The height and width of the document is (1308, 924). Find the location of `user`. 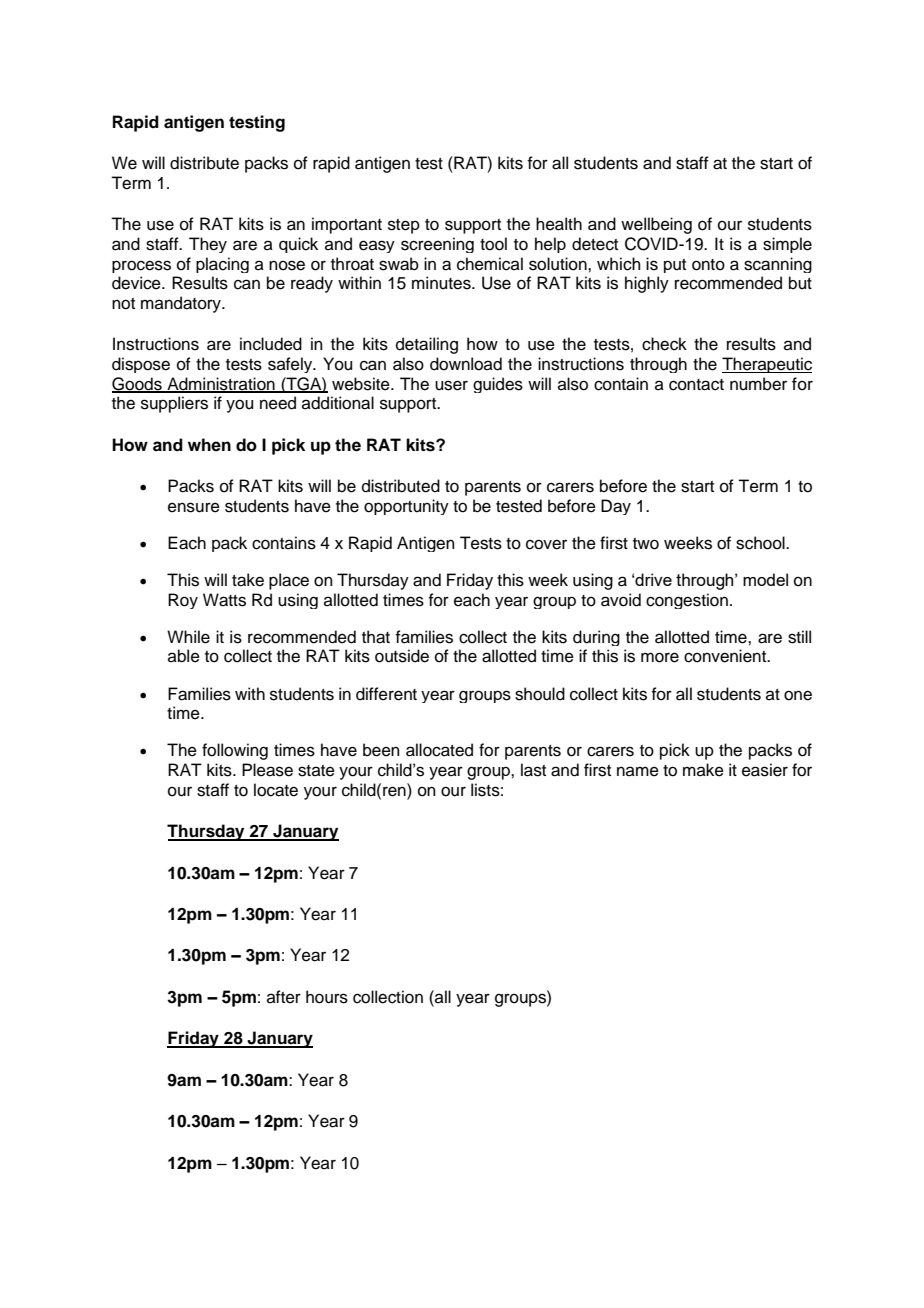

user is located at coordinates (451, 385).
